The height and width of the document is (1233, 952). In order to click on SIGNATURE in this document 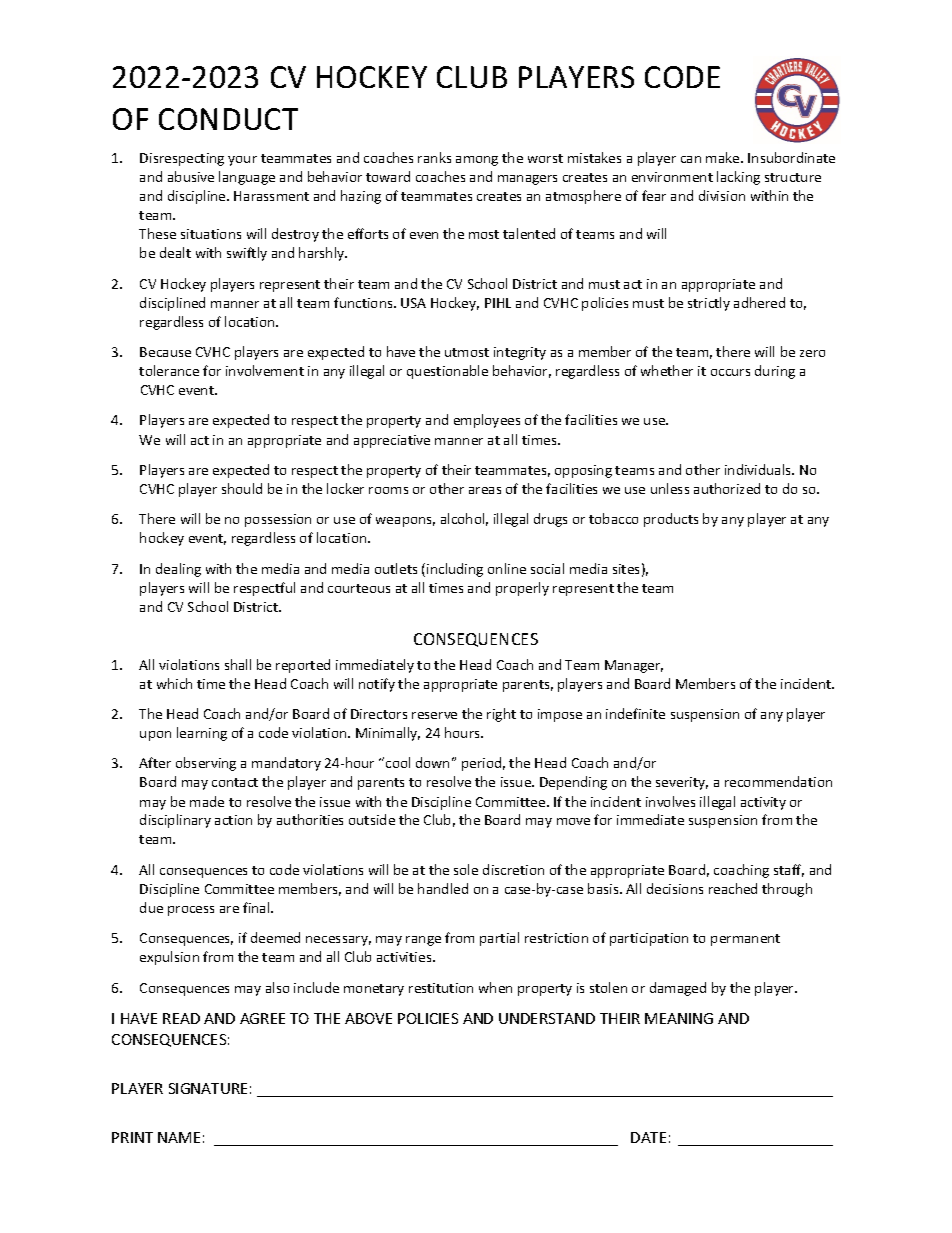, I will do `click(208, 1088)`.
